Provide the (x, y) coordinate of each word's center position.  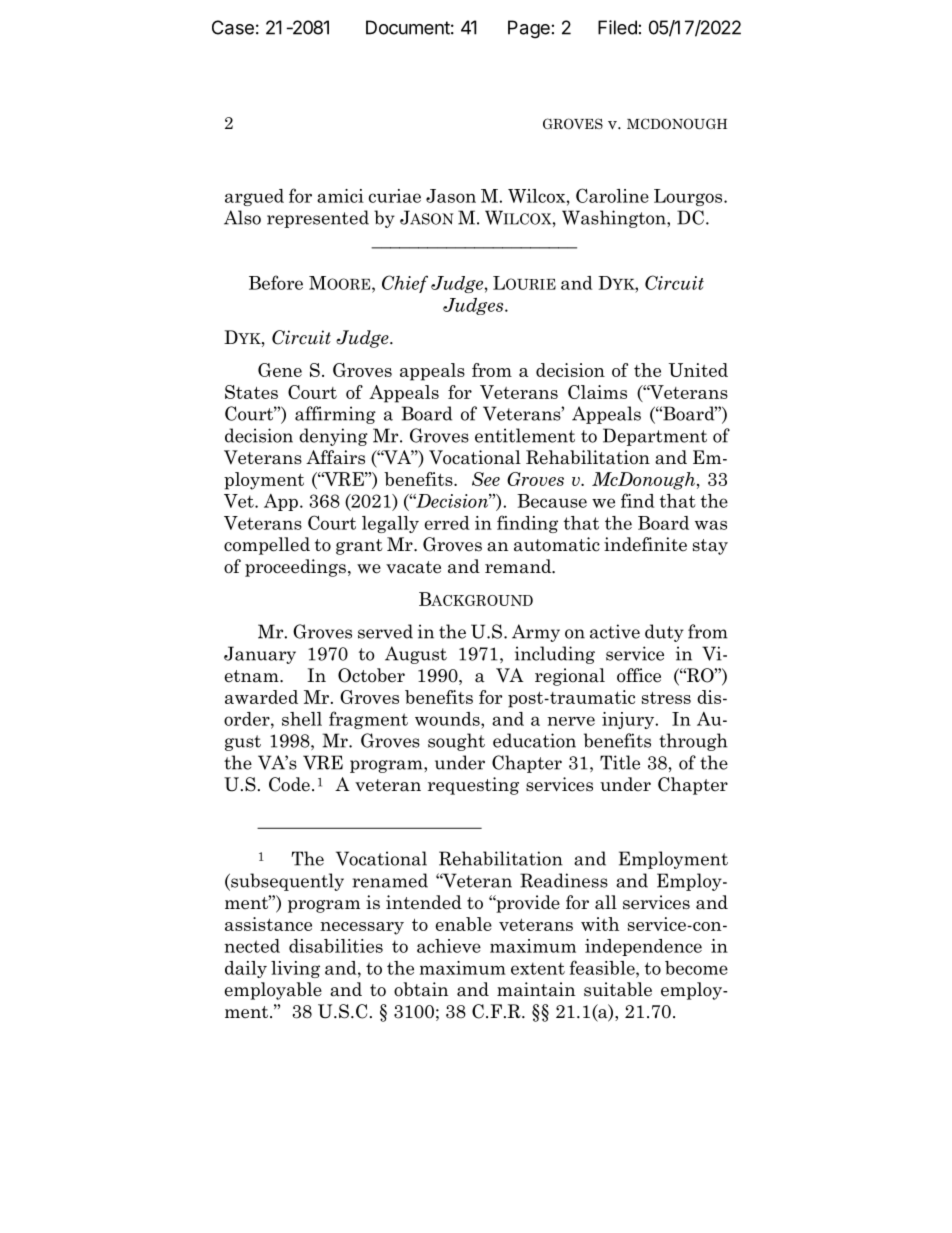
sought (456, 742)
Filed (617, 27)
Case (233, 27)
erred (447, 523)
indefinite (645, 544)
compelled (267, 546)
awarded (261, 697)
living (295, 969)
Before (276, 282)
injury (629, 720)
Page (529, 29)
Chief (405, 284)
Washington (615, 219)
